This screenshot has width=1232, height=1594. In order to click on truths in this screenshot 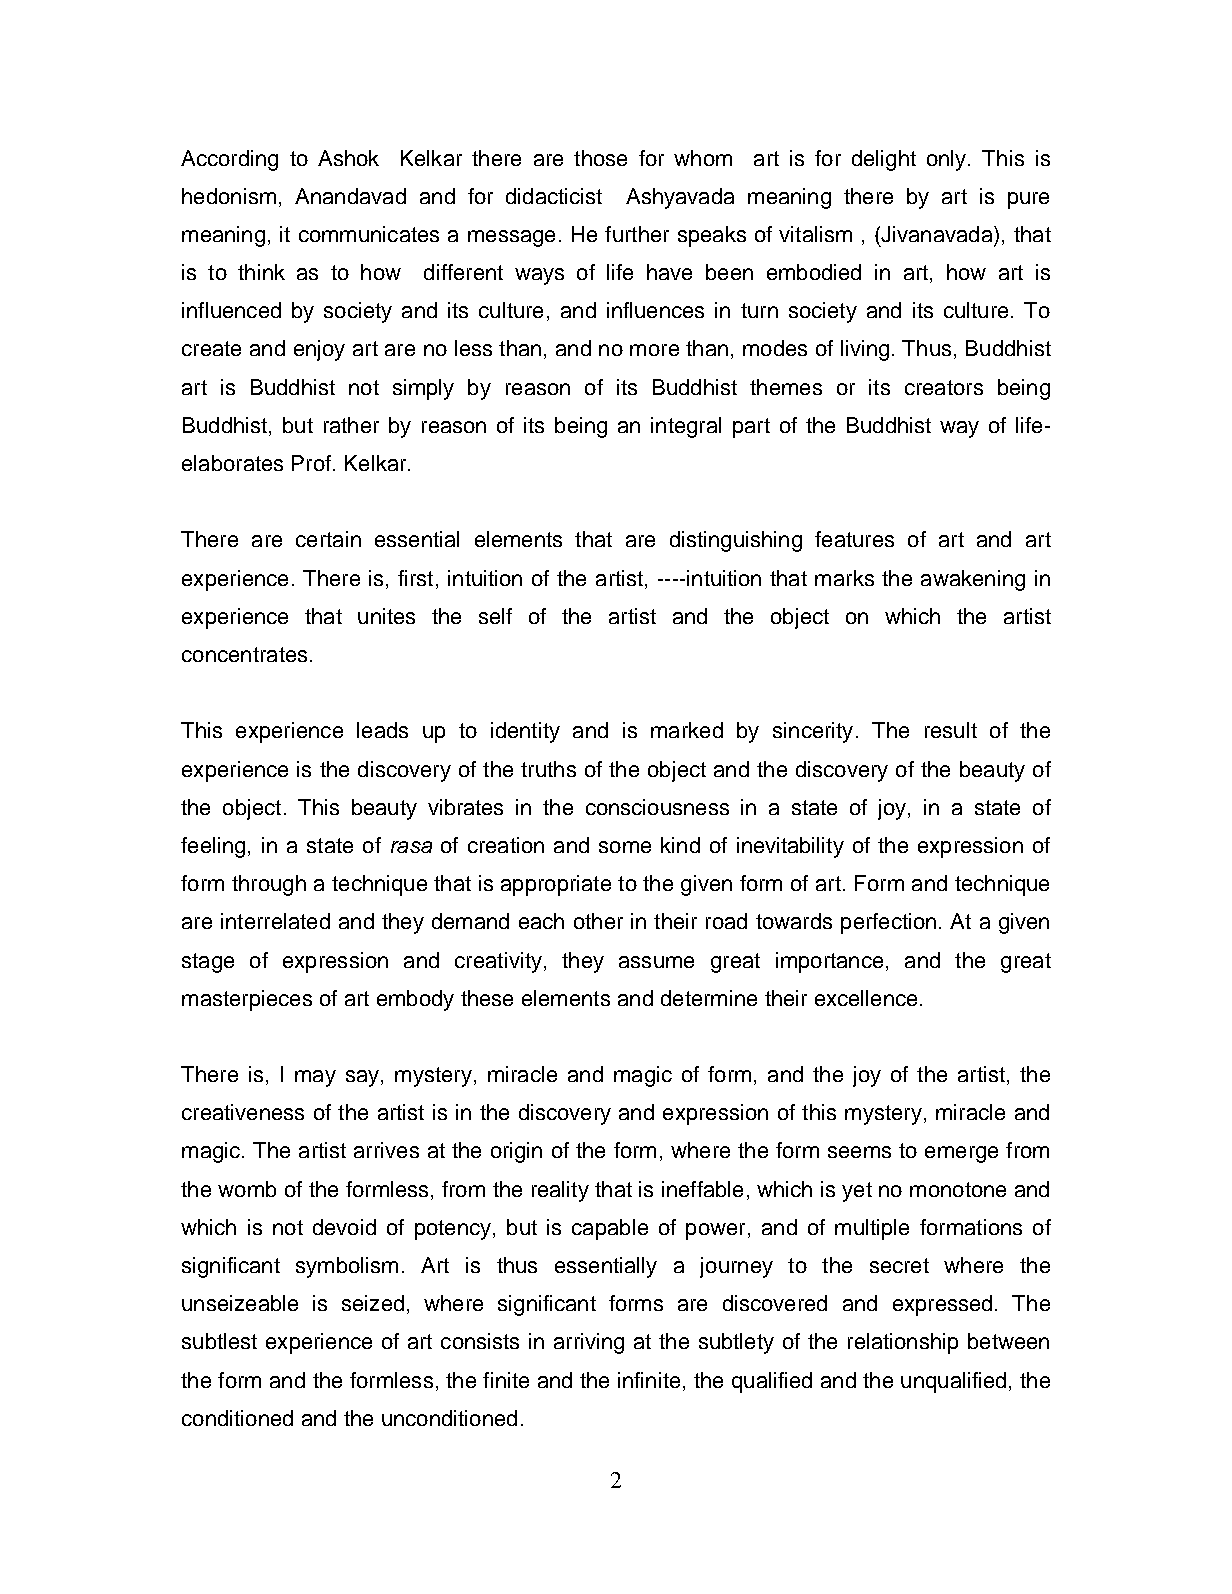, I will do `click(548, 769)`.
